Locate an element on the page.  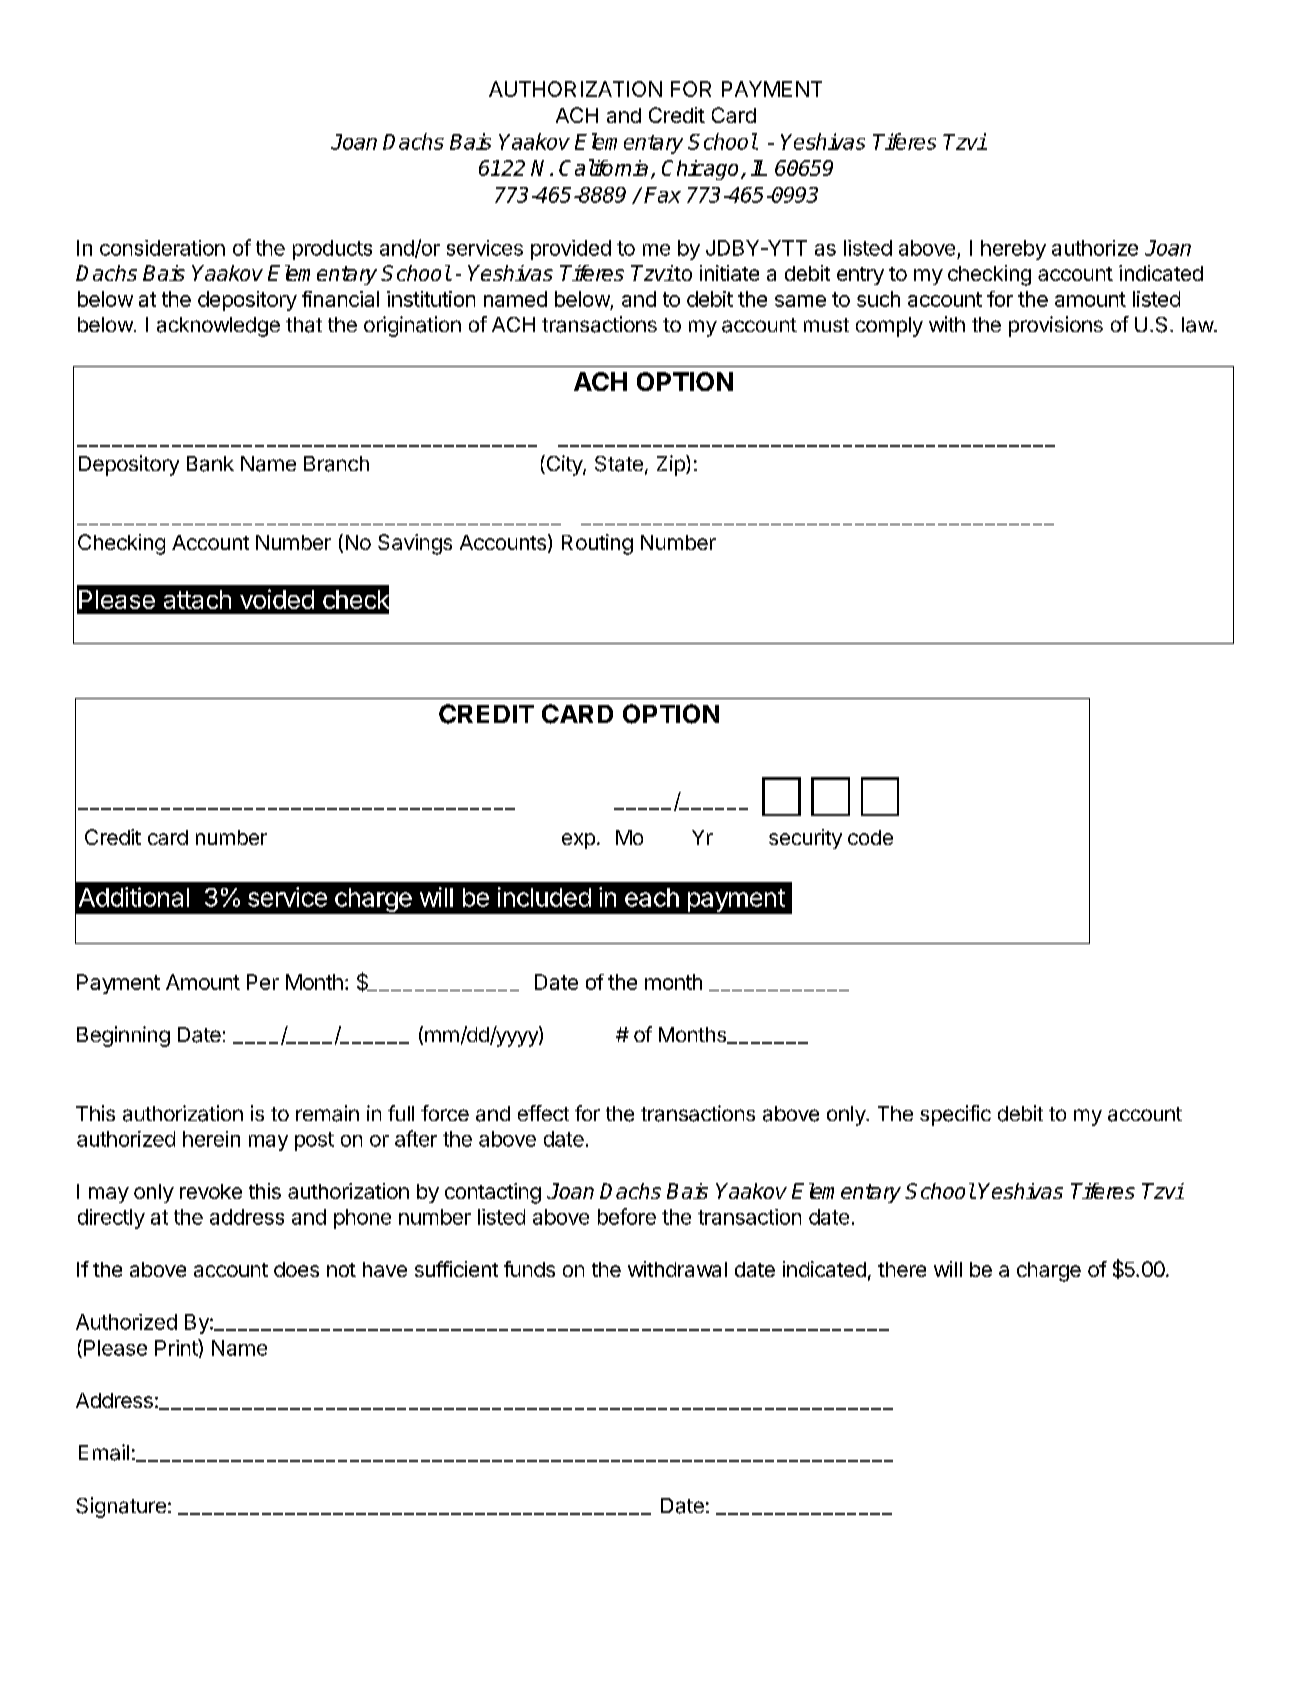
funds is located at coordinates (529, 1269).
